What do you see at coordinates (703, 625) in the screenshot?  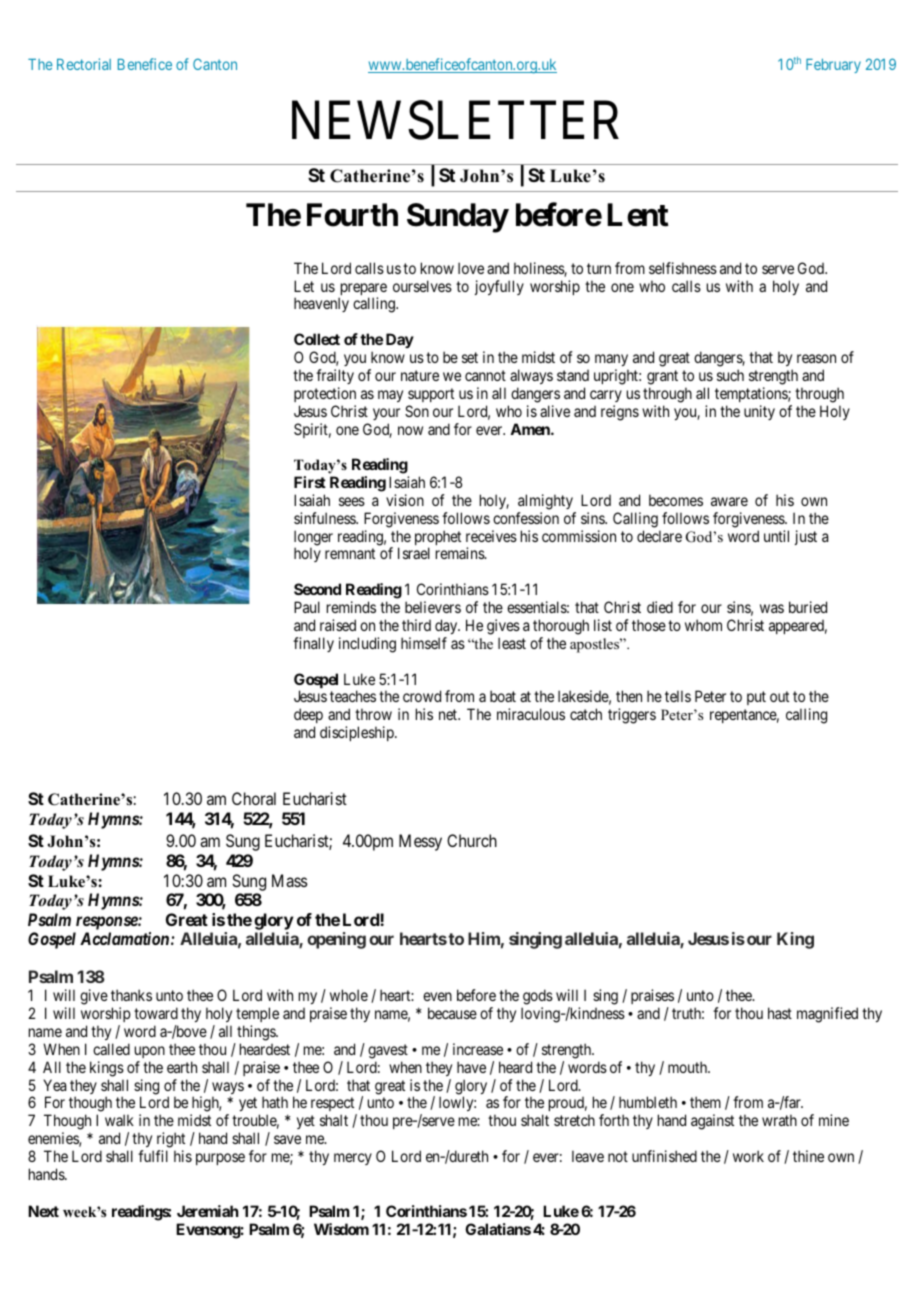 I see `whom` at bounding box center [703, 625].
